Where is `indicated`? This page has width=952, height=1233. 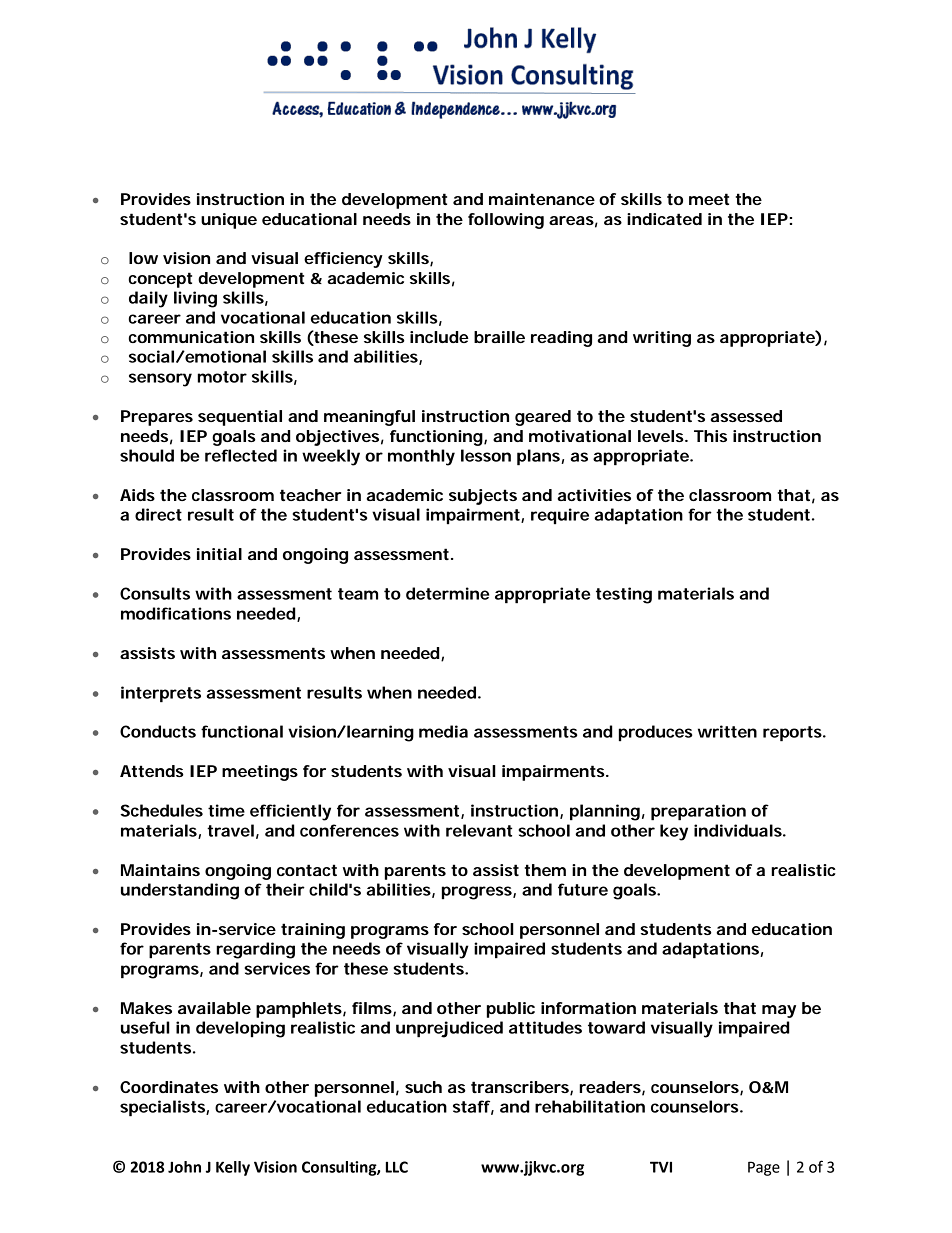
indicated is located at coordinates (664, 219).
